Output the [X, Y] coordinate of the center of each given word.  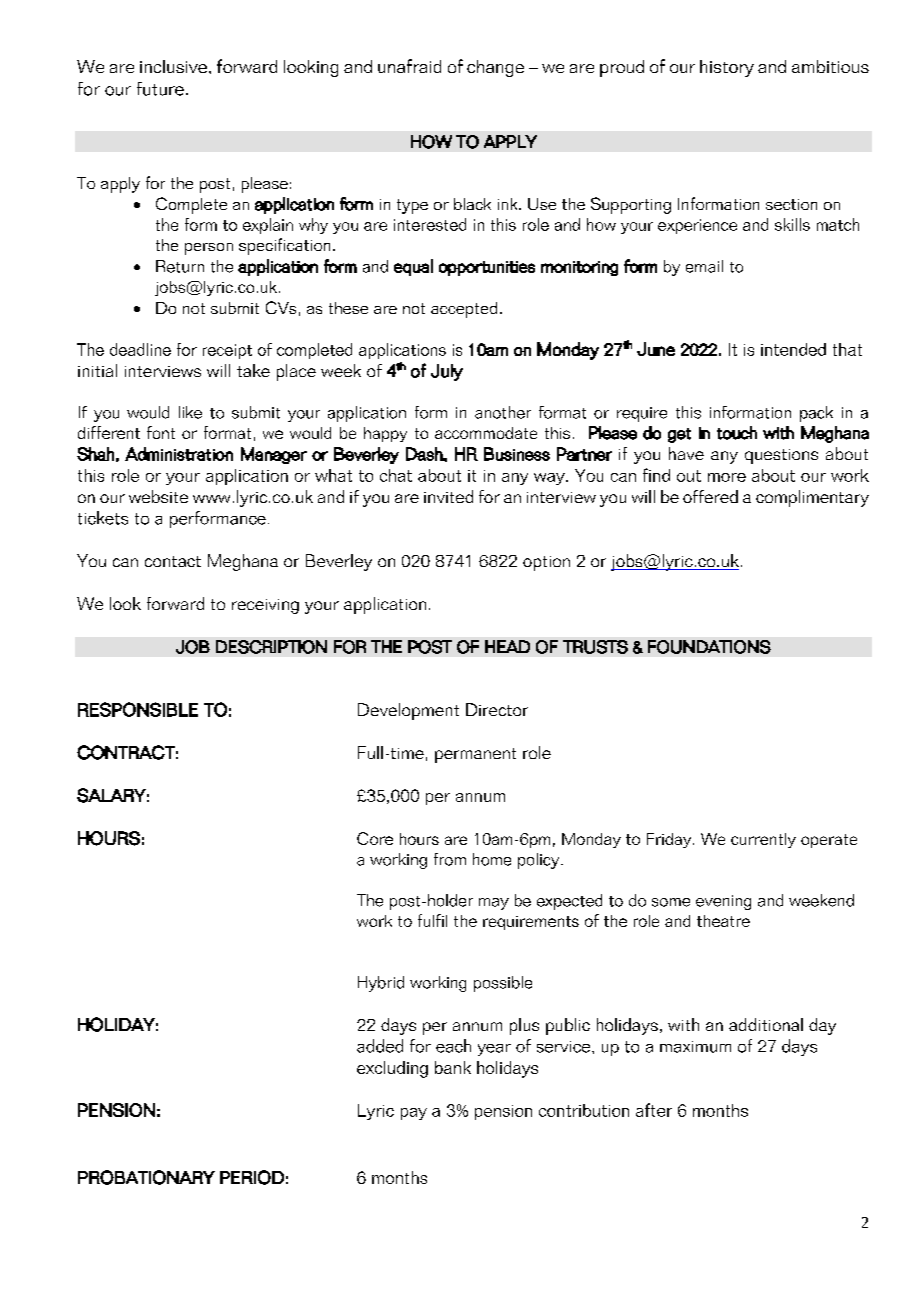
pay [414, 1114]
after [654, 1110]
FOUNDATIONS [709, 647]
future [160, 89]
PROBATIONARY [146, 1177]
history [727, 68]
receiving [265, 606]
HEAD [507, 646]
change [495, 68]
